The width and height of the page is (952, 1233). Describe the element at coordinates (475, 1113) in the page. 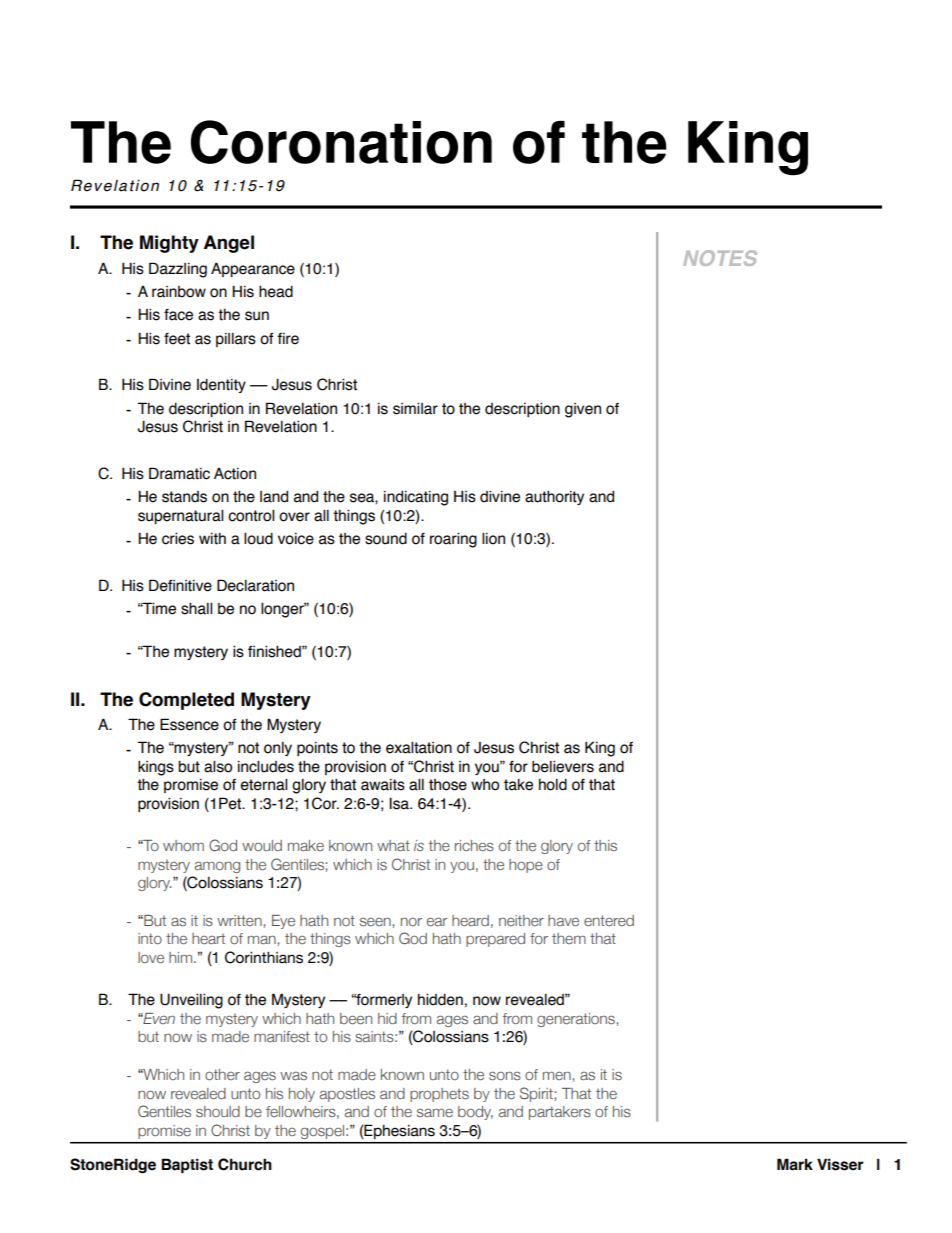

I see `body` at that location.
